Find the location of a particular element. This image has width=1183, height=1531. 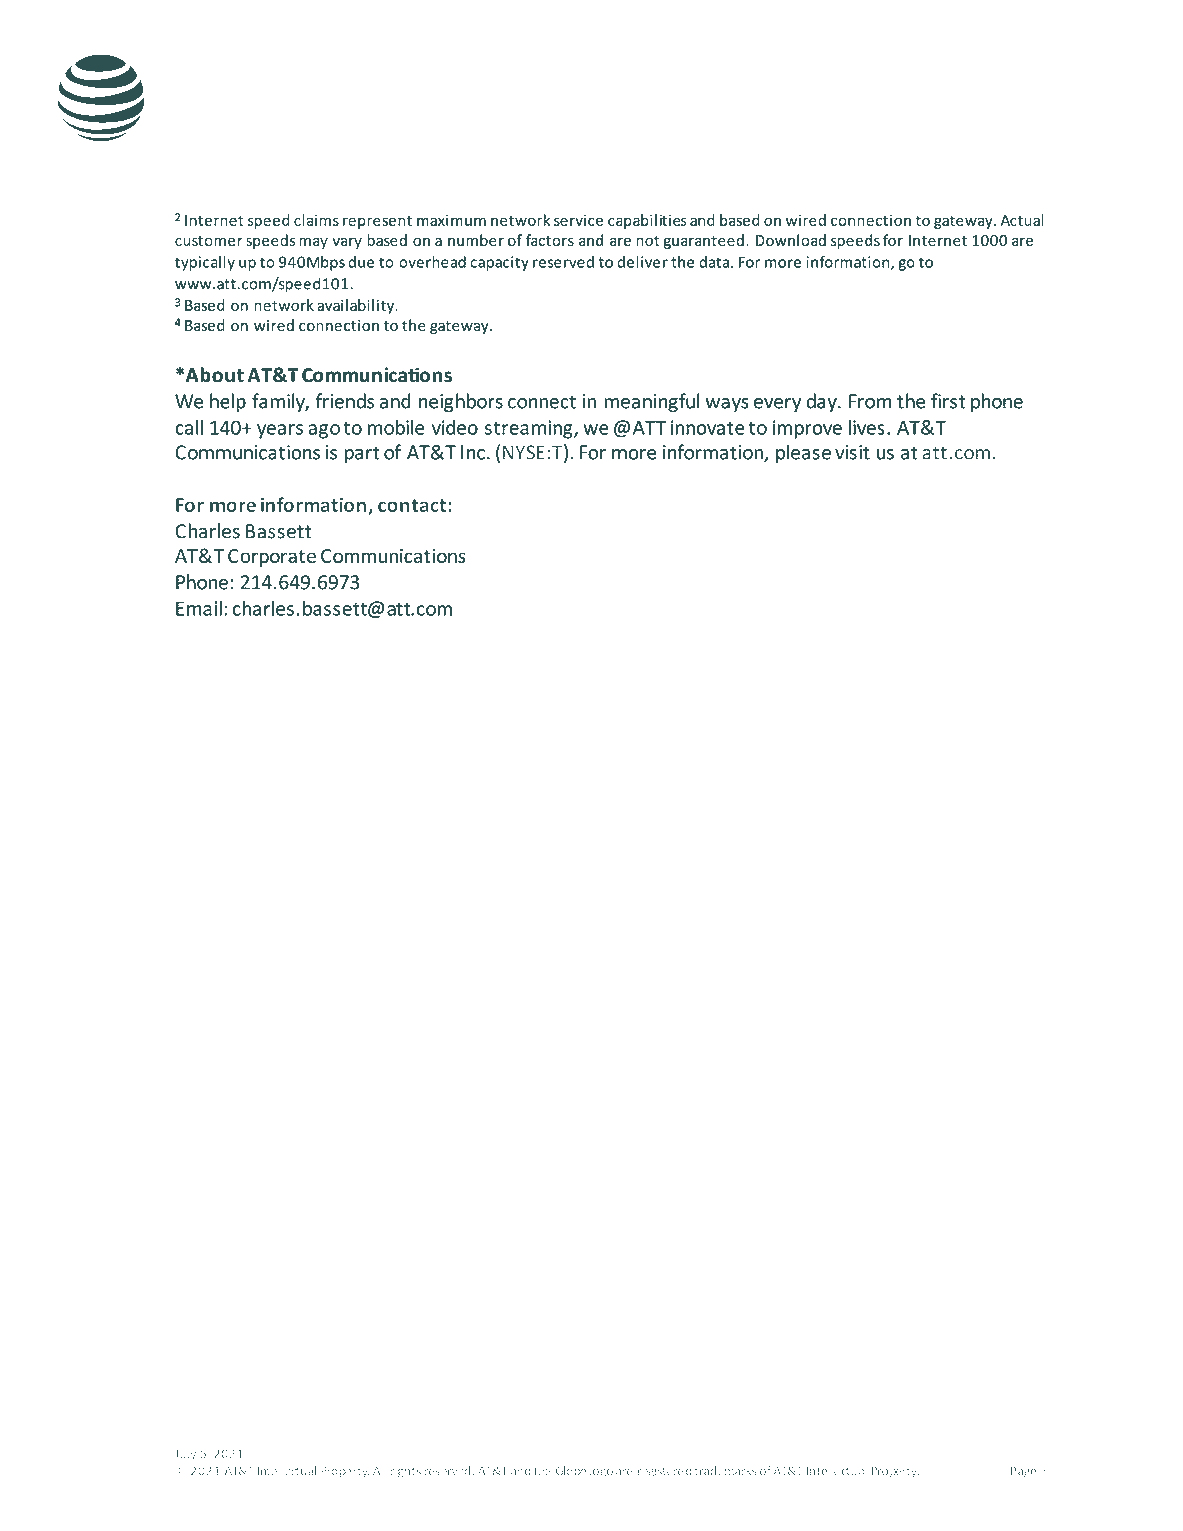

Globe is located at coordinates (571, 1471).
